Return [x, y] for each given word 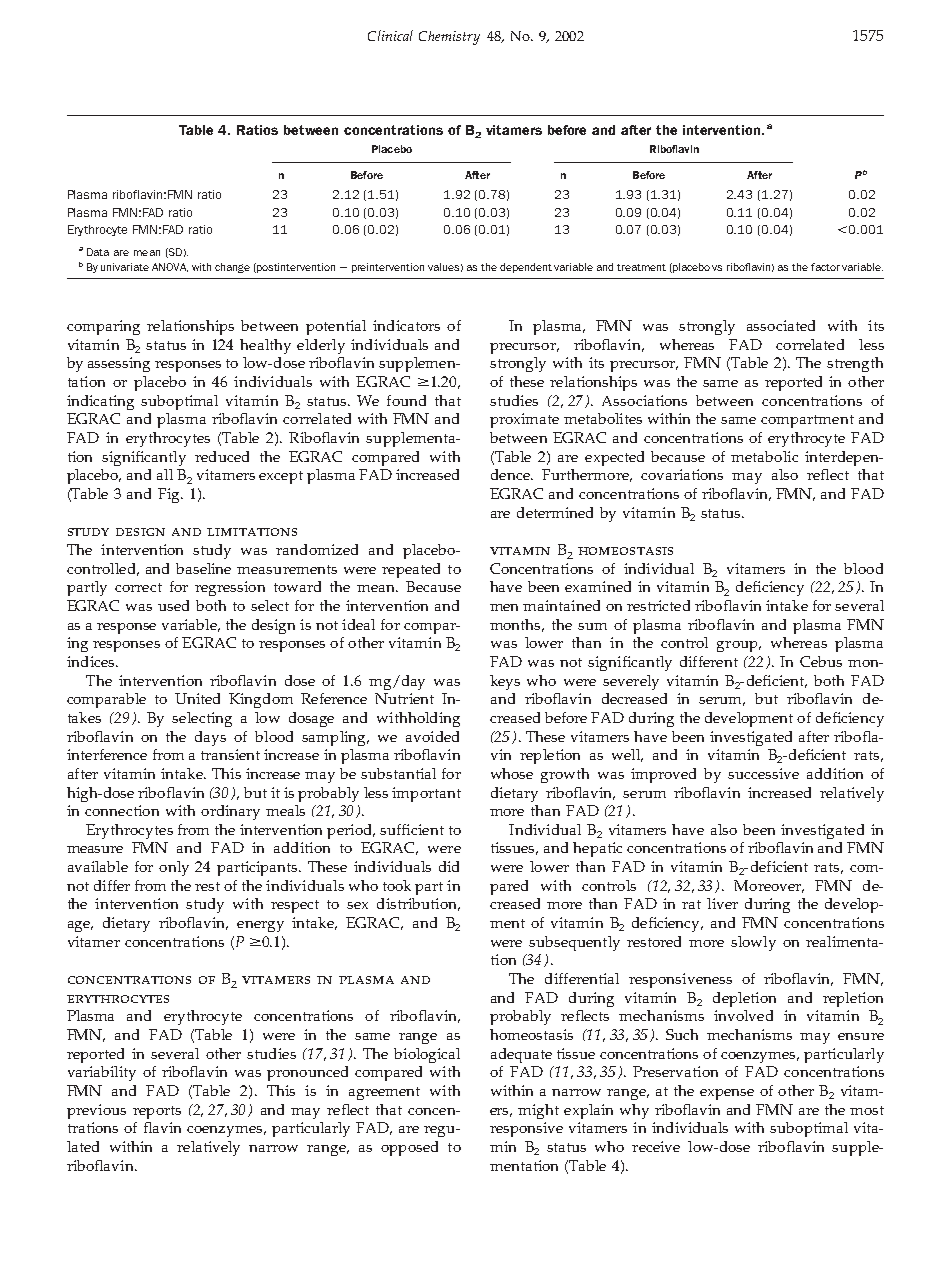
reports [157, 1112]
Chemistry [449, 38]
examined [598, 586]
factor [825, 267]
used [173, 605]
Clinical [390, 35]
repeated [411, 570]
